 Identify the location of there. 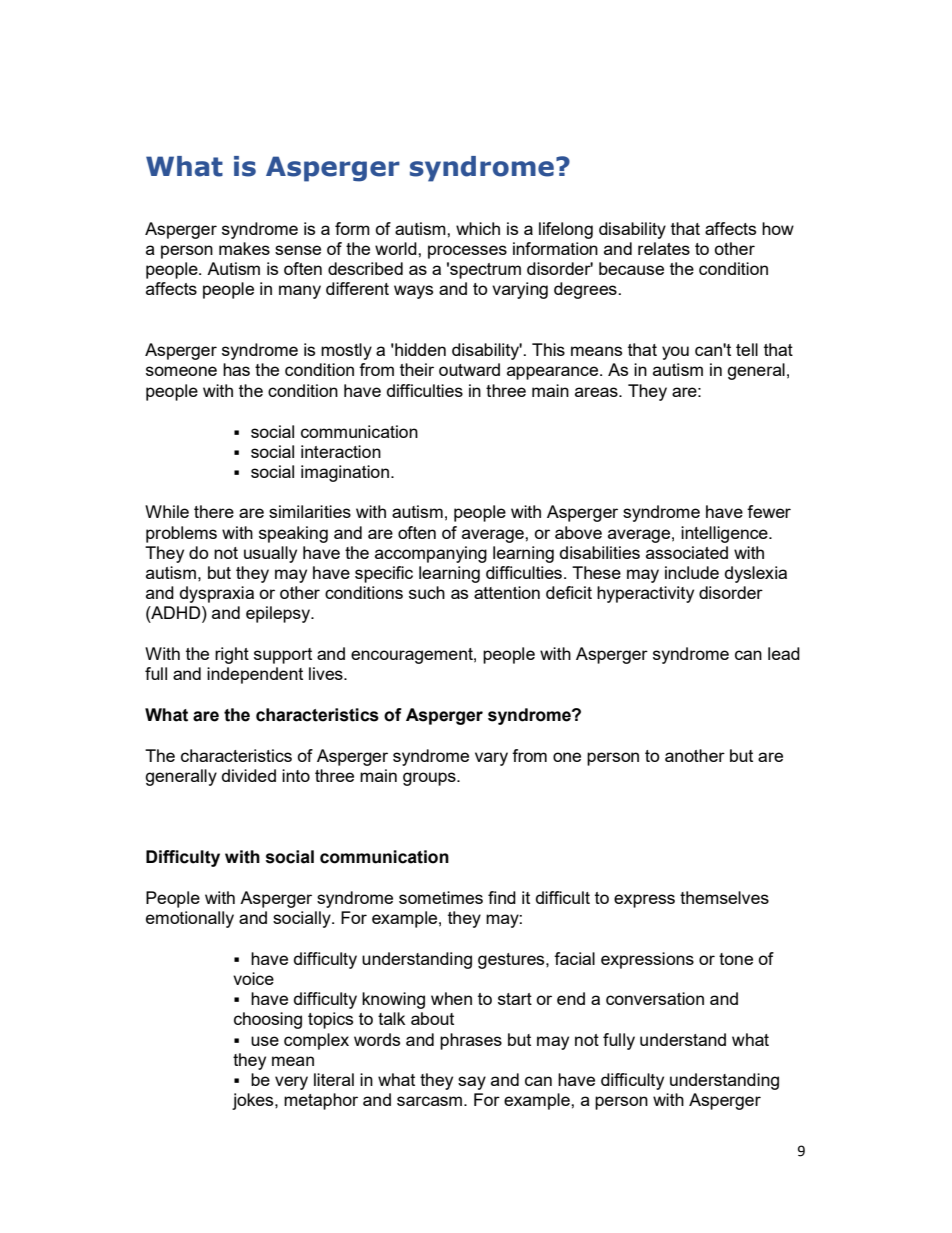
(214, 511).
